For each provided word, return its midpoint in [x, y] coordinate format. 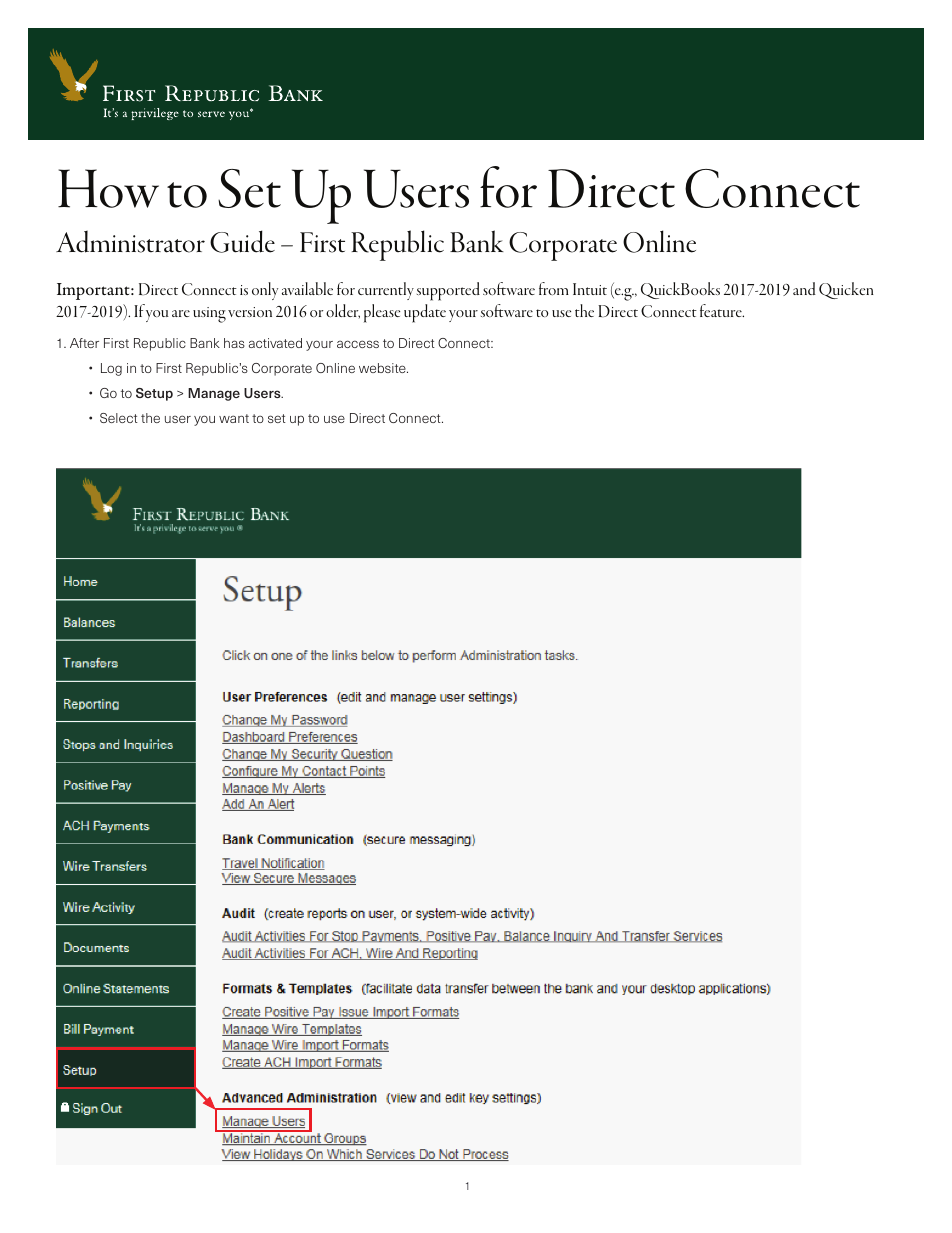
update [425, 313]
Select [119, 418]
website [383, 368]
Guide [242, 241]
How [108, 188]
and [804, 288]
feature [722, 310]
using [209, 315]
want [234, 418]
